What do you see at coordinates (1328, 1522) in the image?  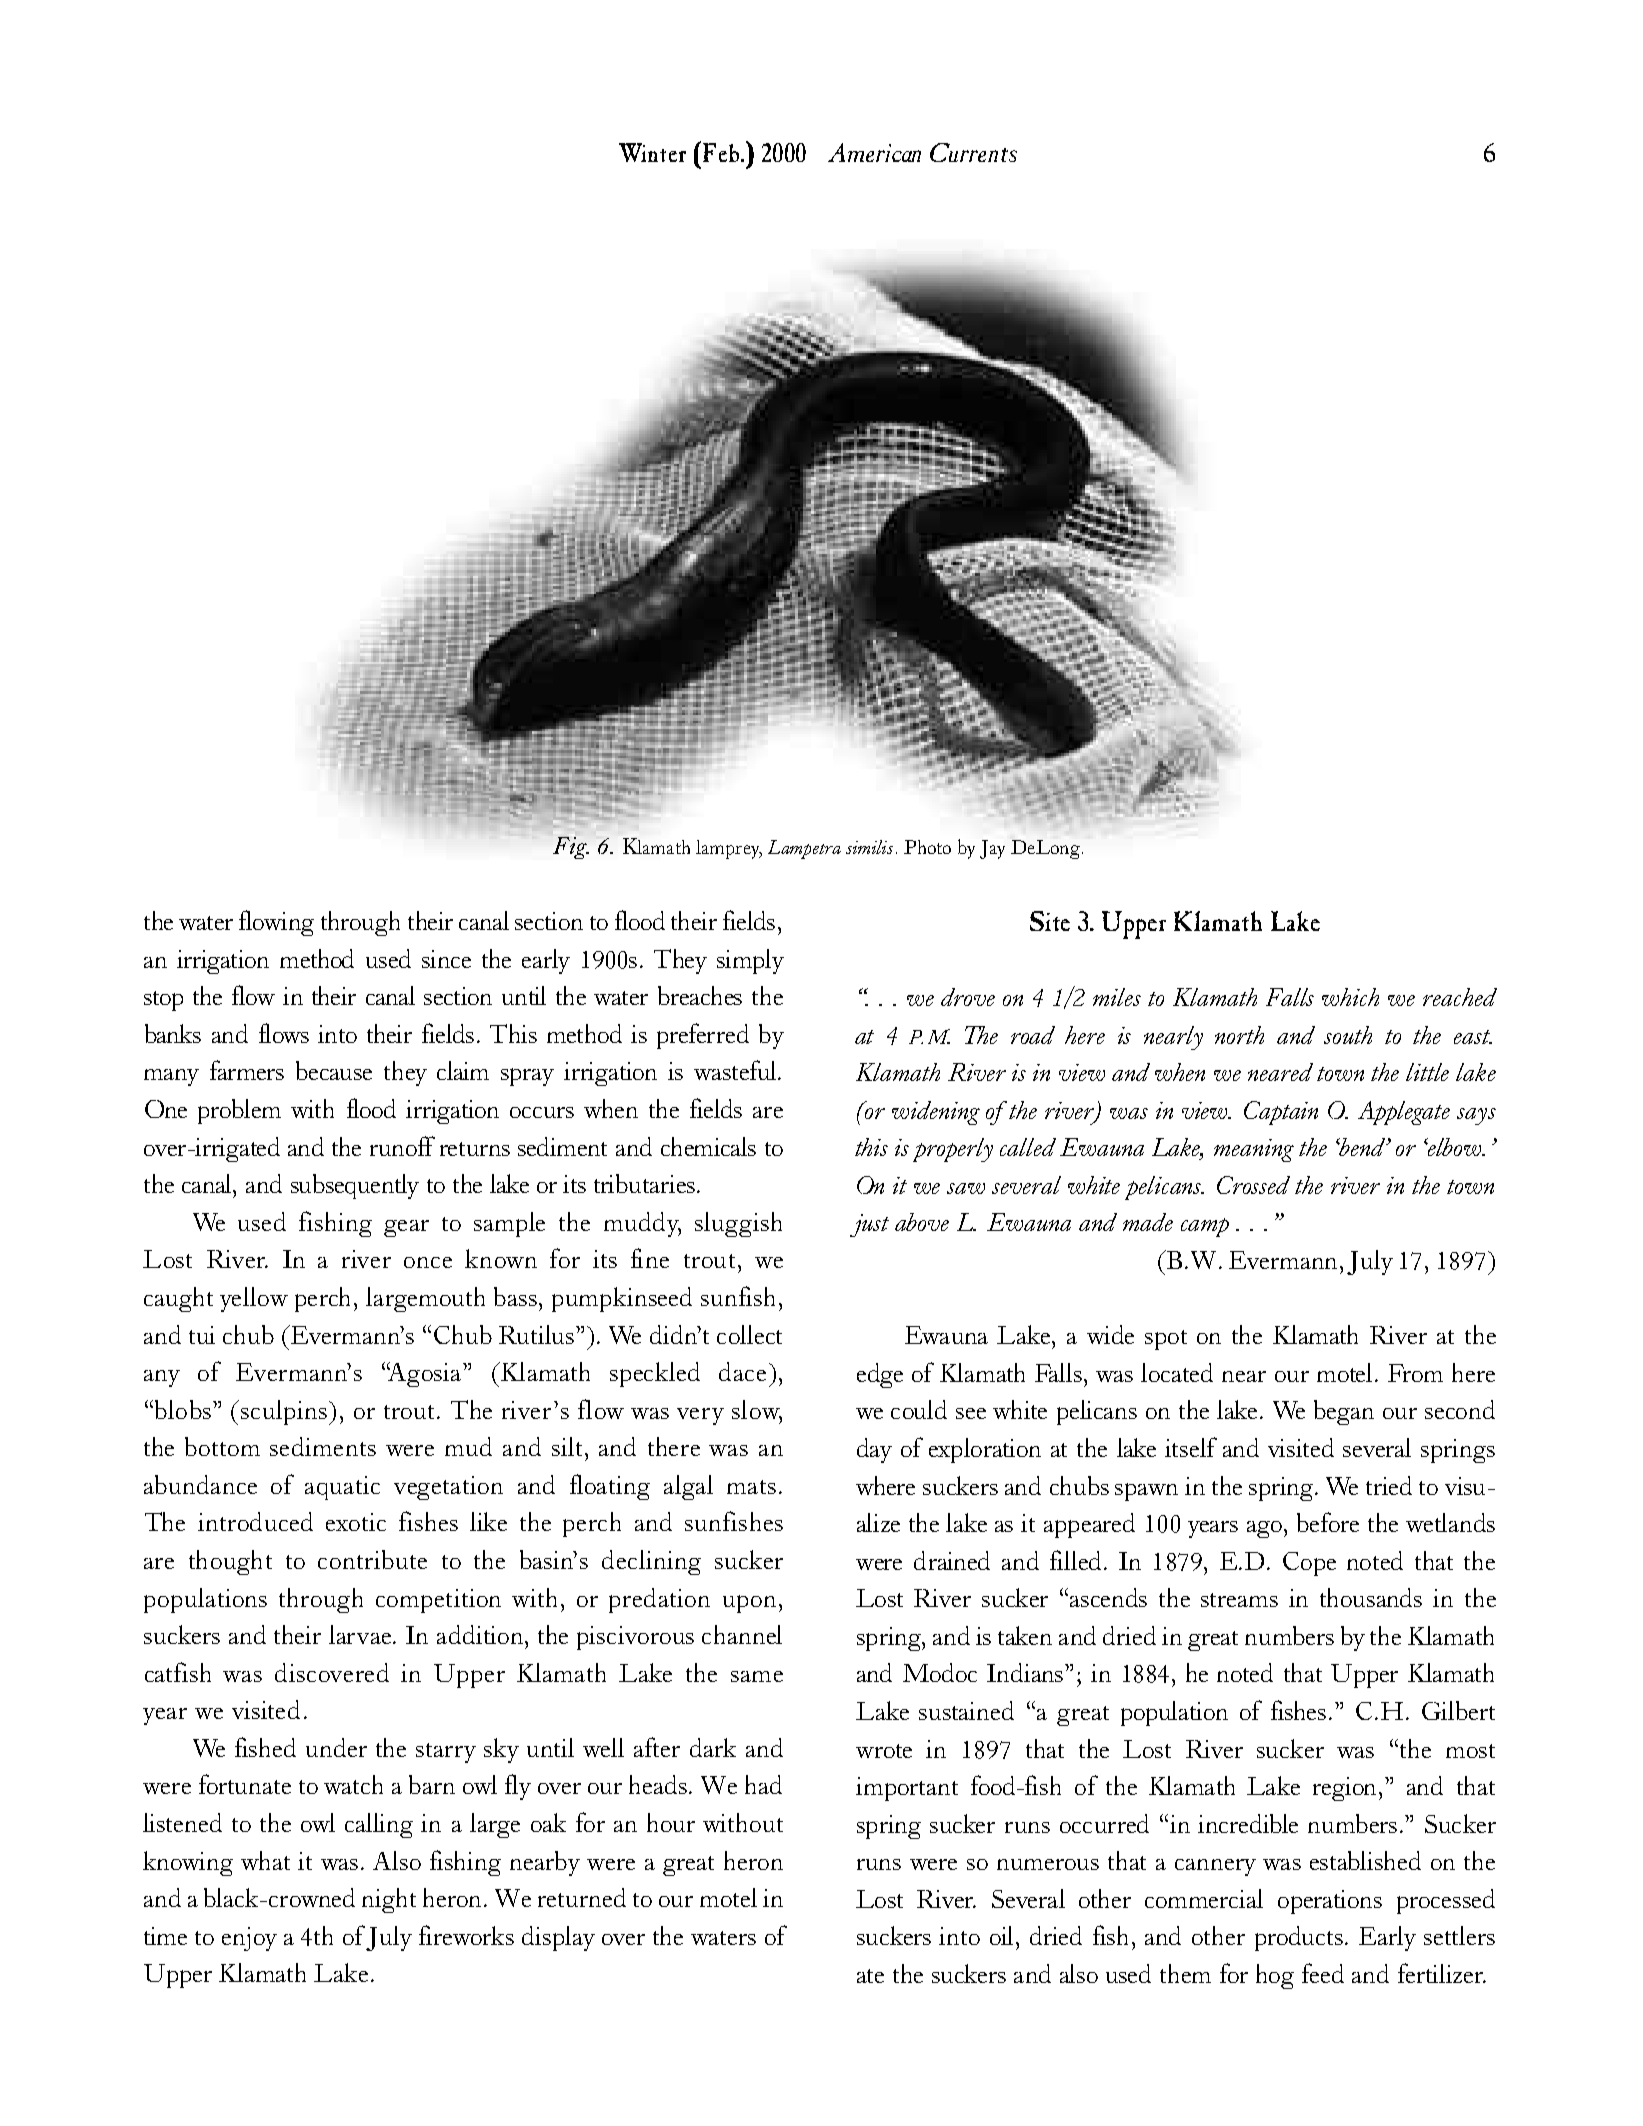 I see `before` at bounding box center [1328, 1522].
